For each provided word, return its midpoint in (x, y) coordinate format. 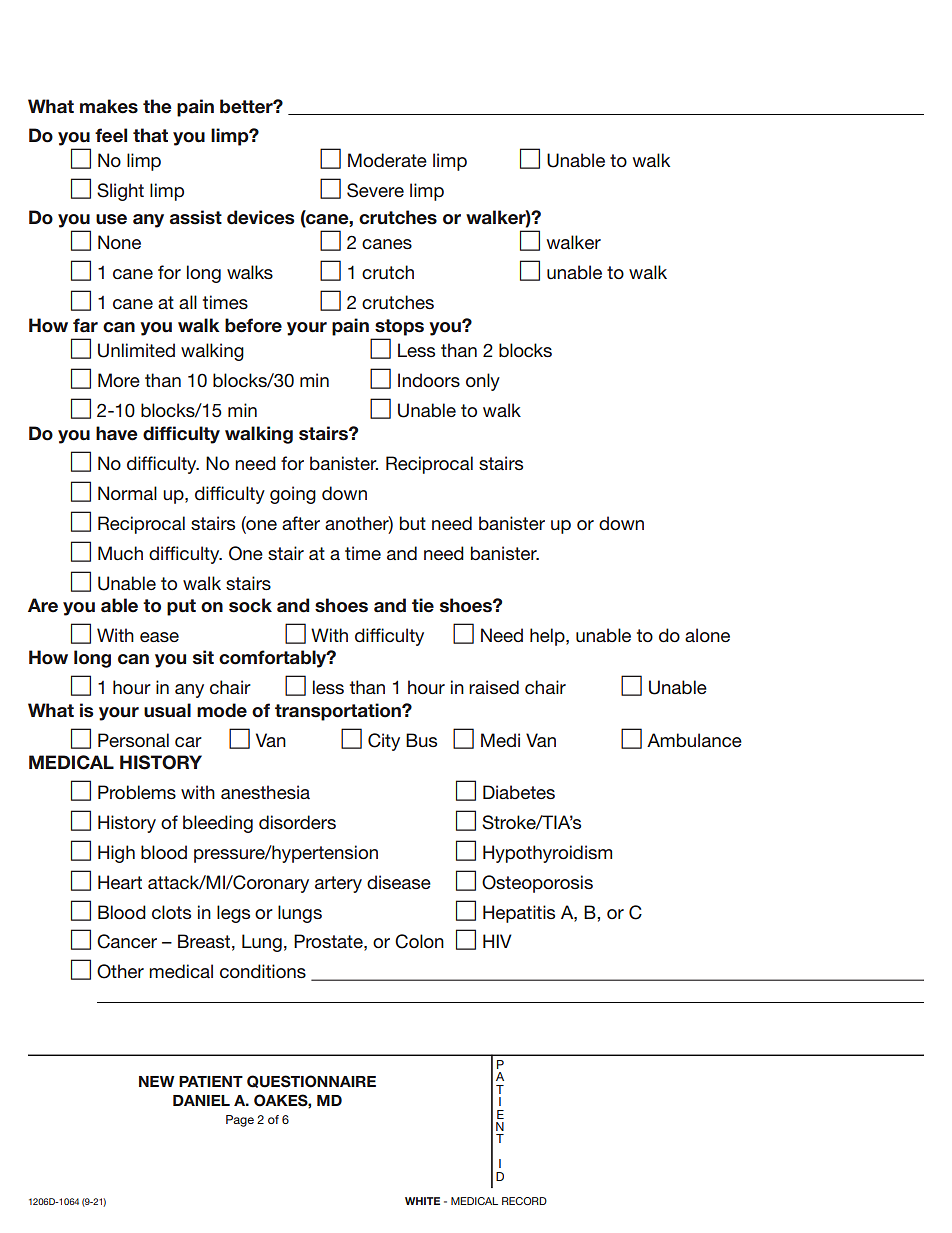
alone (707, 635)
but (413, 523)
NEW (157, 1081)
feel (111, 135)
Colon (419, 941)
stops (399, 327)
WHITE (422, 1201)
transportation (339, 712)
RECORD (524, 1201)
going (293, 495)
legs (233, 914)
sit (203, 657)
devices (260, 217)
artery (338, 884)
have (116, 433)
